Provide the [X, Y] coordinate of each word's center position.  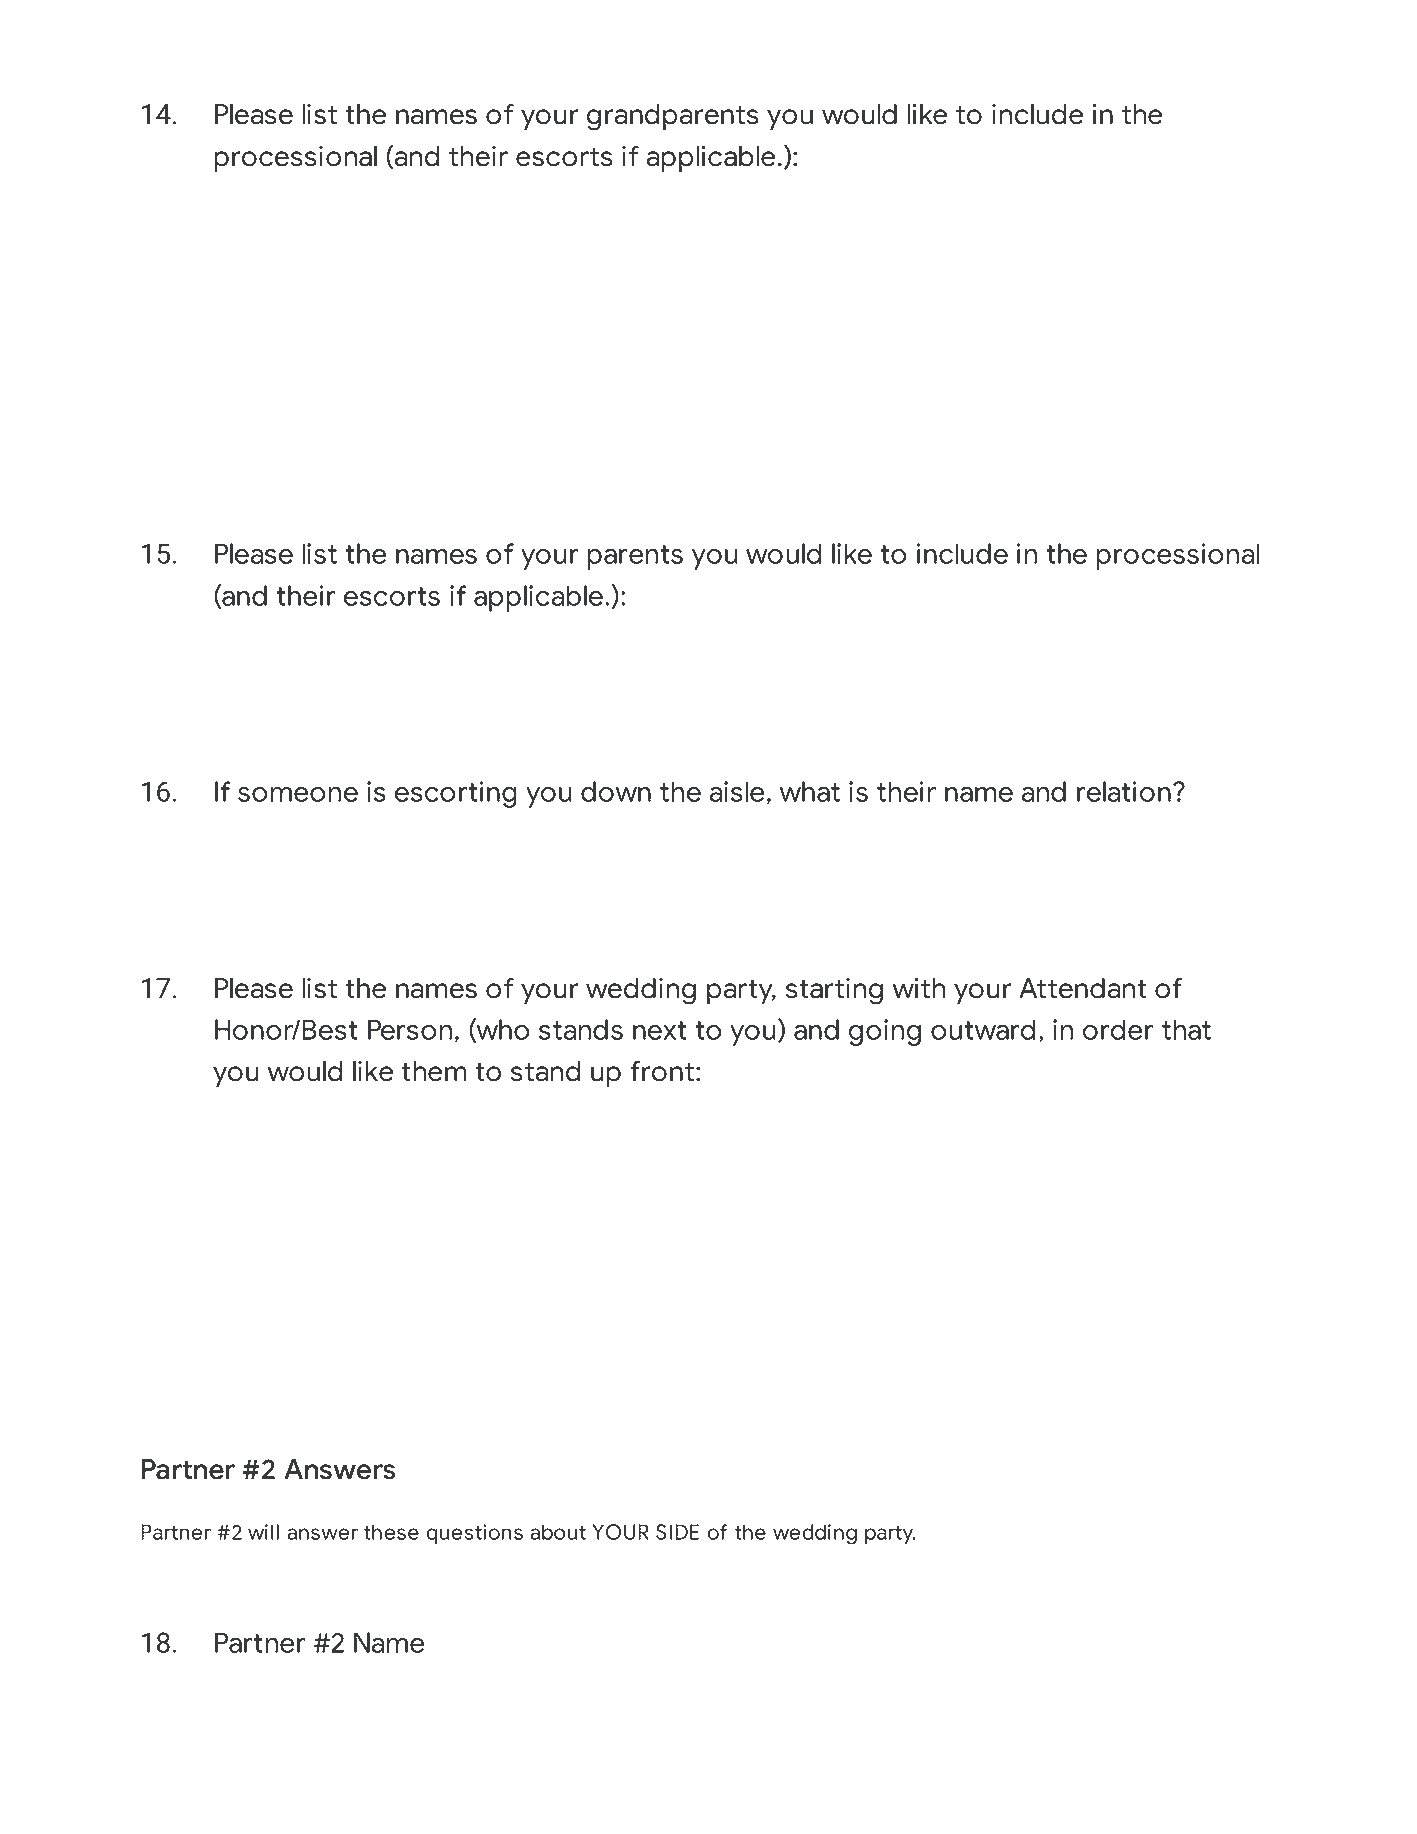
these [391, 1532]
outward [983, 1029]
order [1118, 1029]
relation [1124, 791]
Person [410, 1029]
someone [298, 794]
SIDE [677, 1532]
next [659, 1030]
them [433, 1071]
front [662, 1071]
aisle [737, 791]
